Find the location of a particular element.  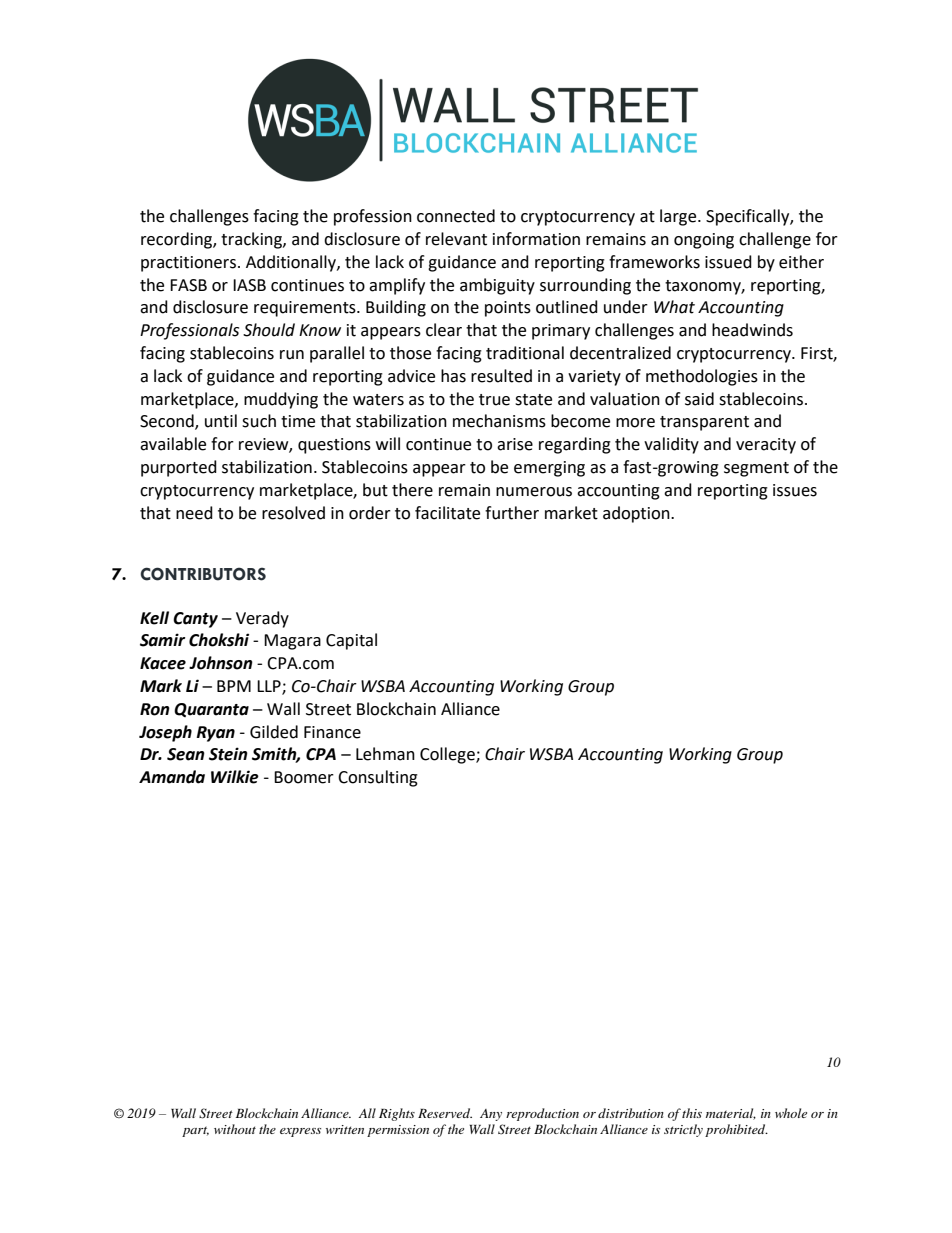

College is located at coordinates (448, 755).
